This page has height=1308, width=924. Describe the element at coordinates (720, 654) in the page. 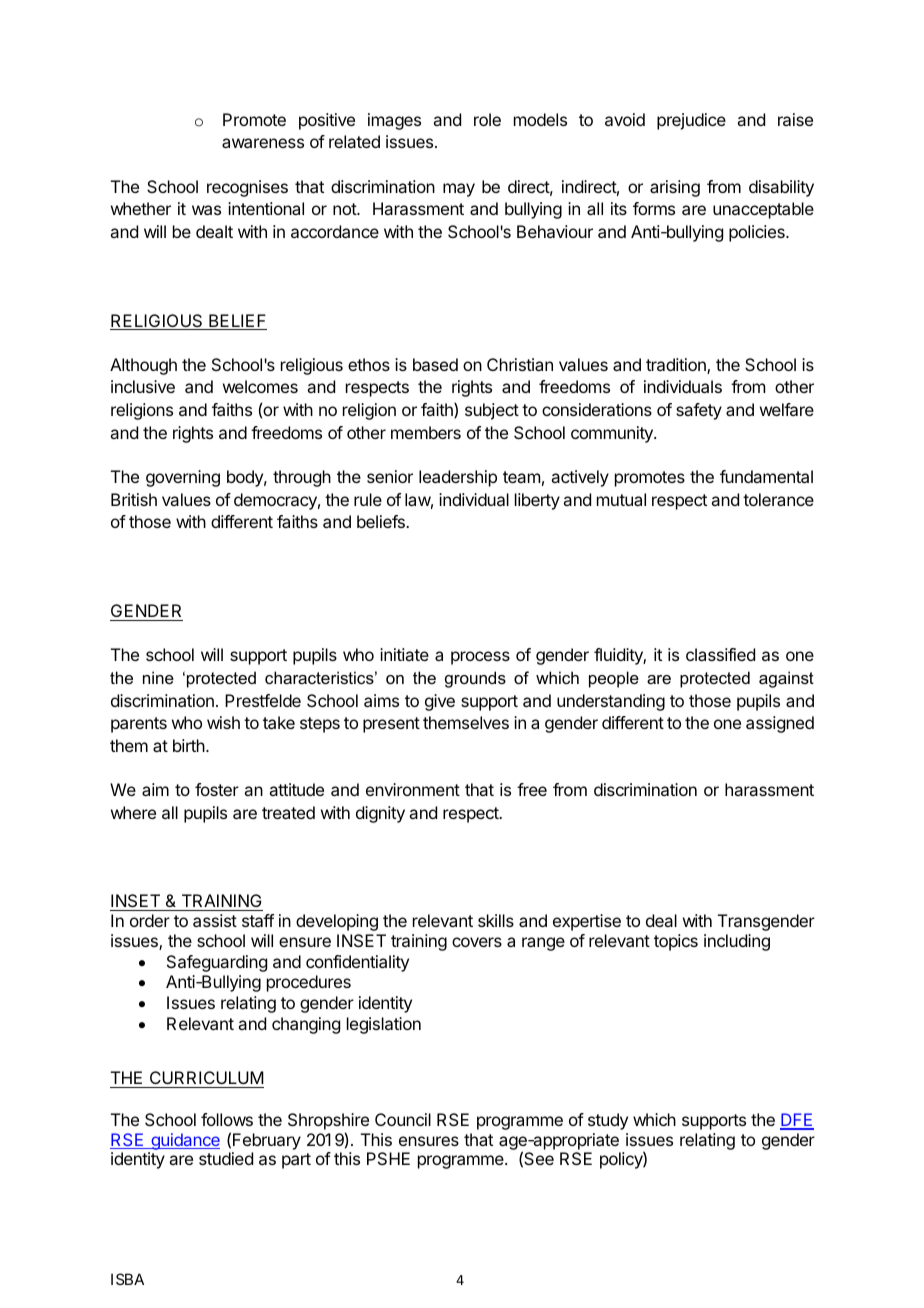

I see `classified` at that location.
